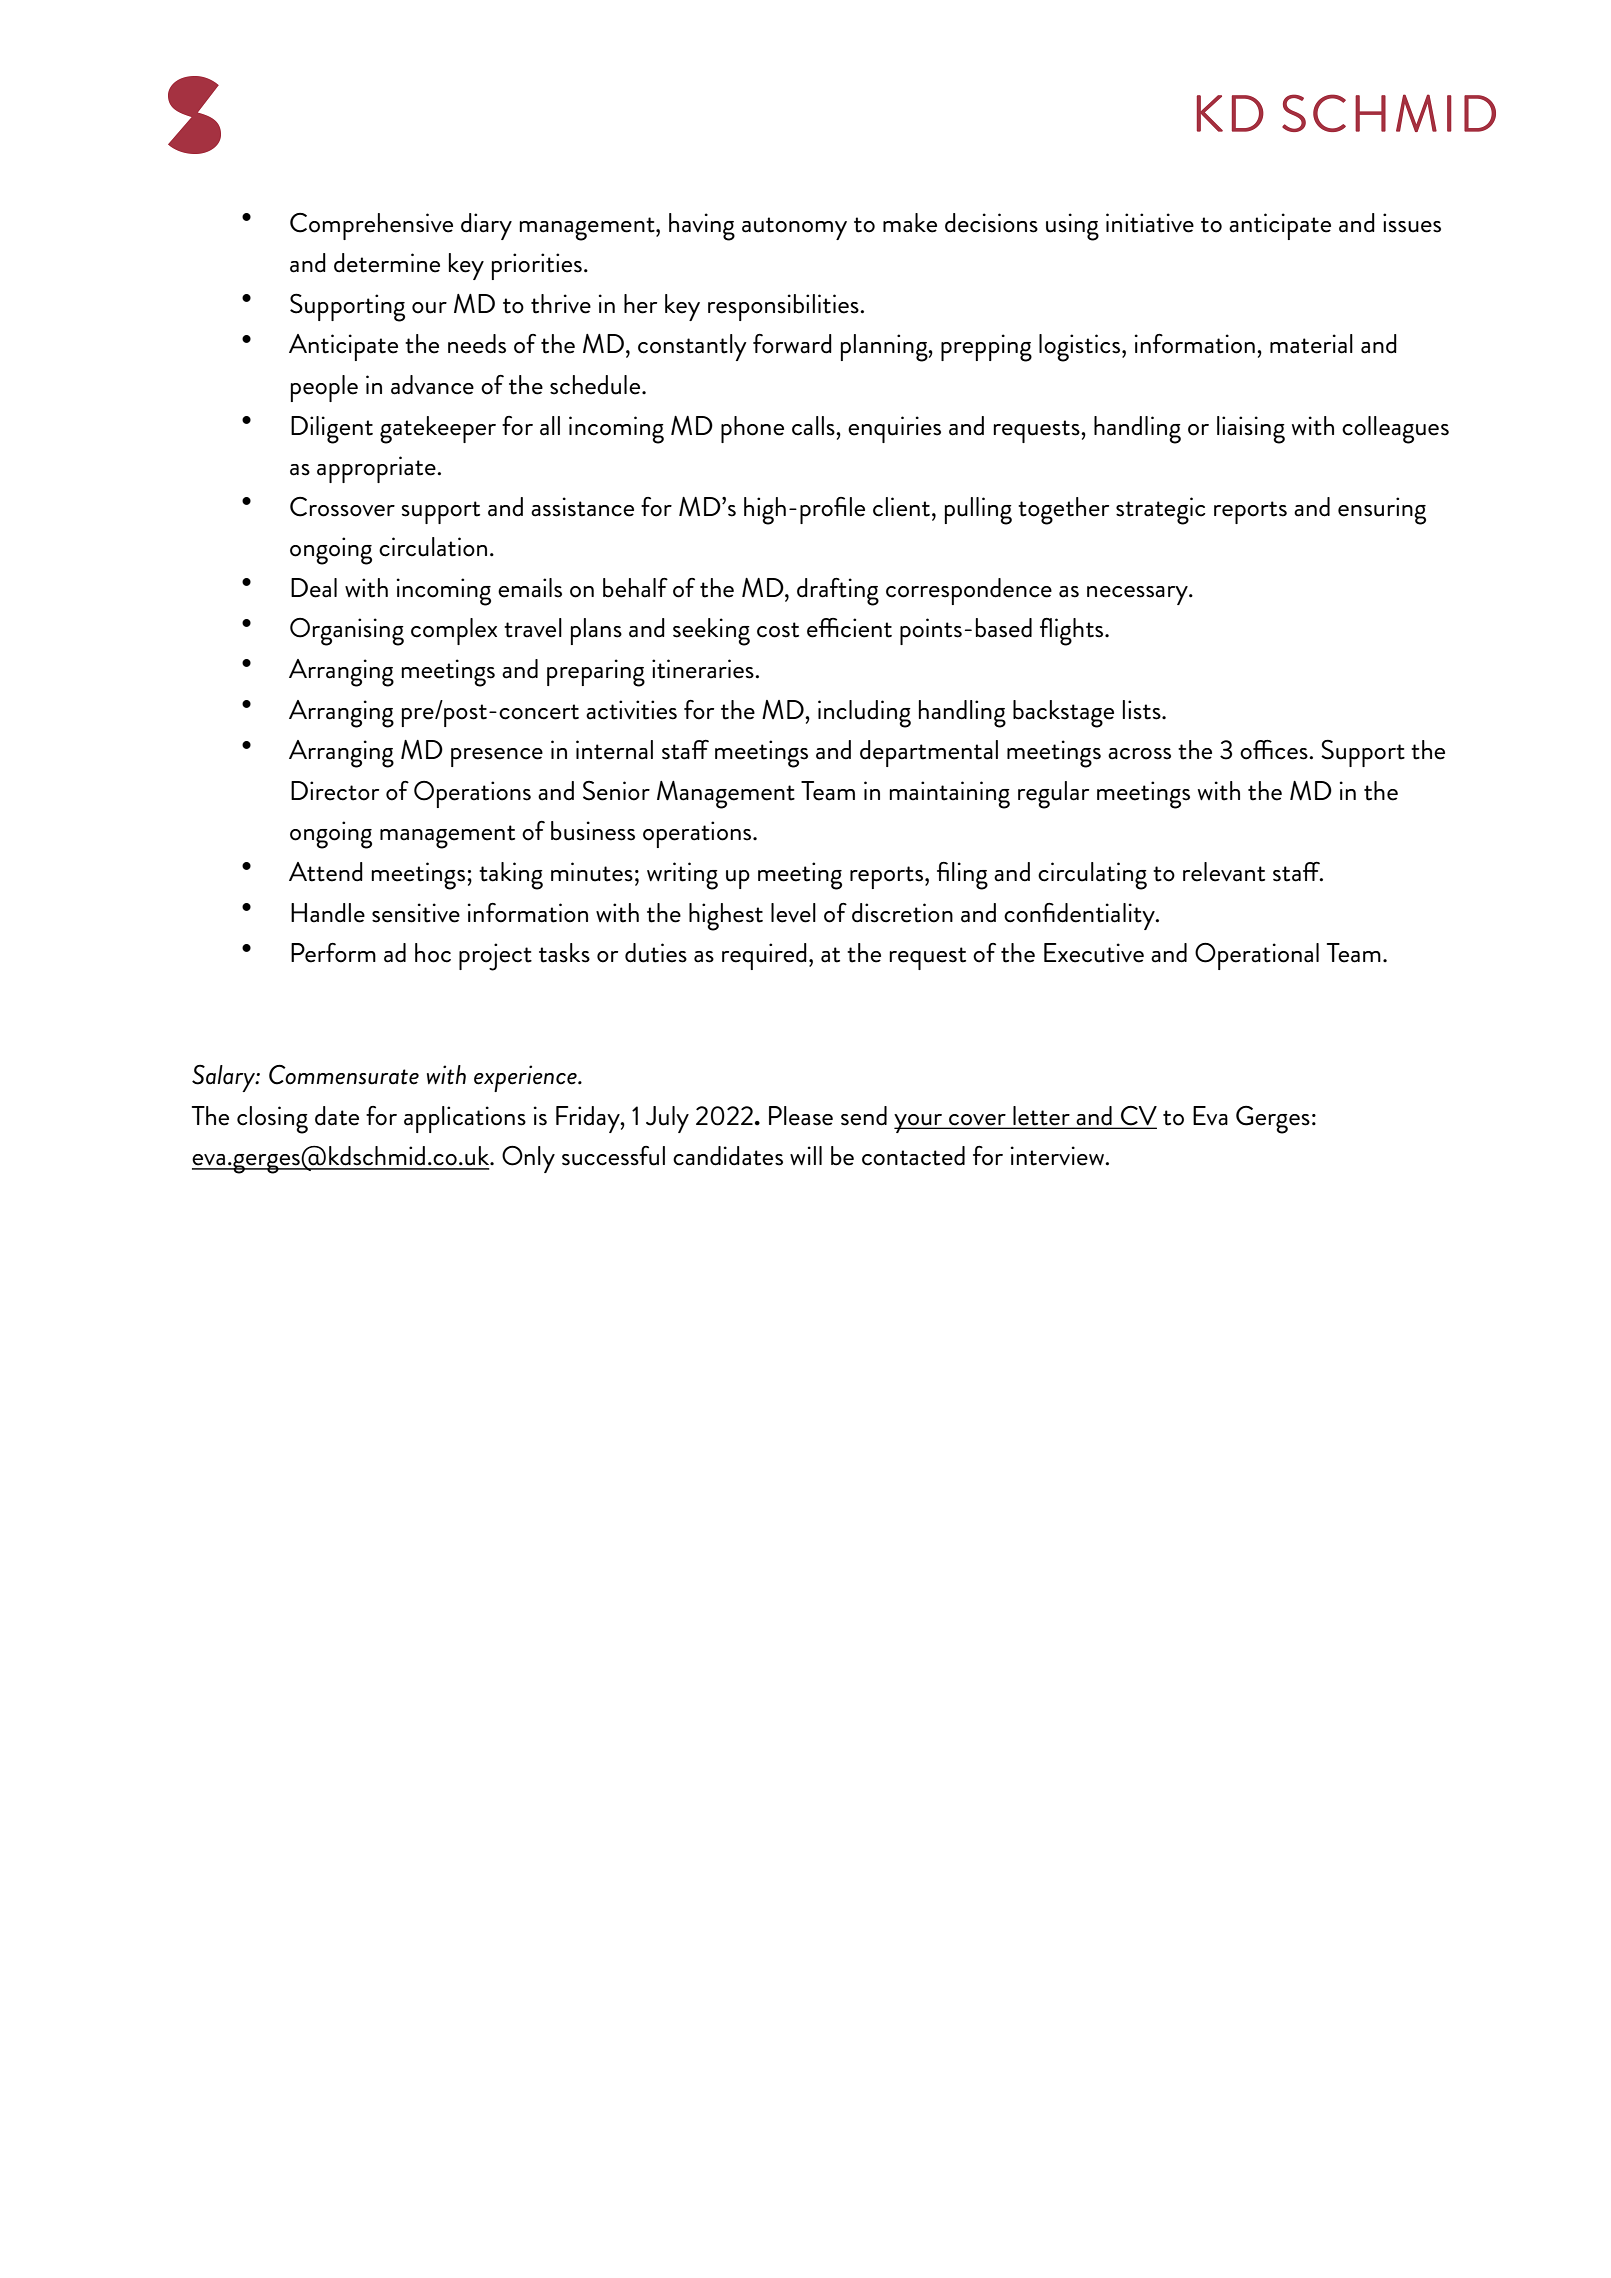 This screenshot has width=1611, height=2278. Describe the element at coordinates (454, 631) in the screenshot. I see `complex` at that location.
